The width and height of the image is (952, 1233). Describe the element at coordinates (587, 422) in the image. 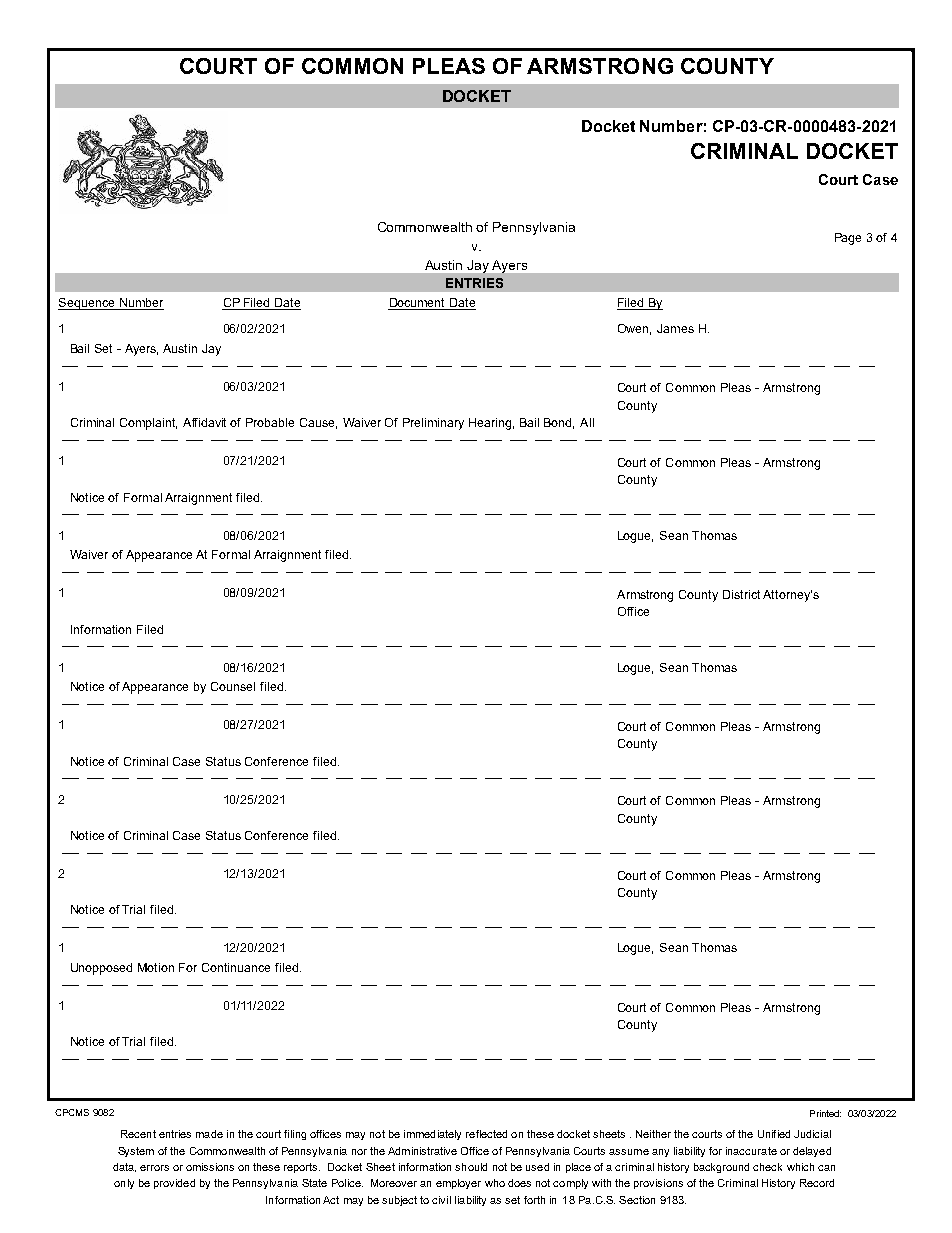

I see `All` at that location.
